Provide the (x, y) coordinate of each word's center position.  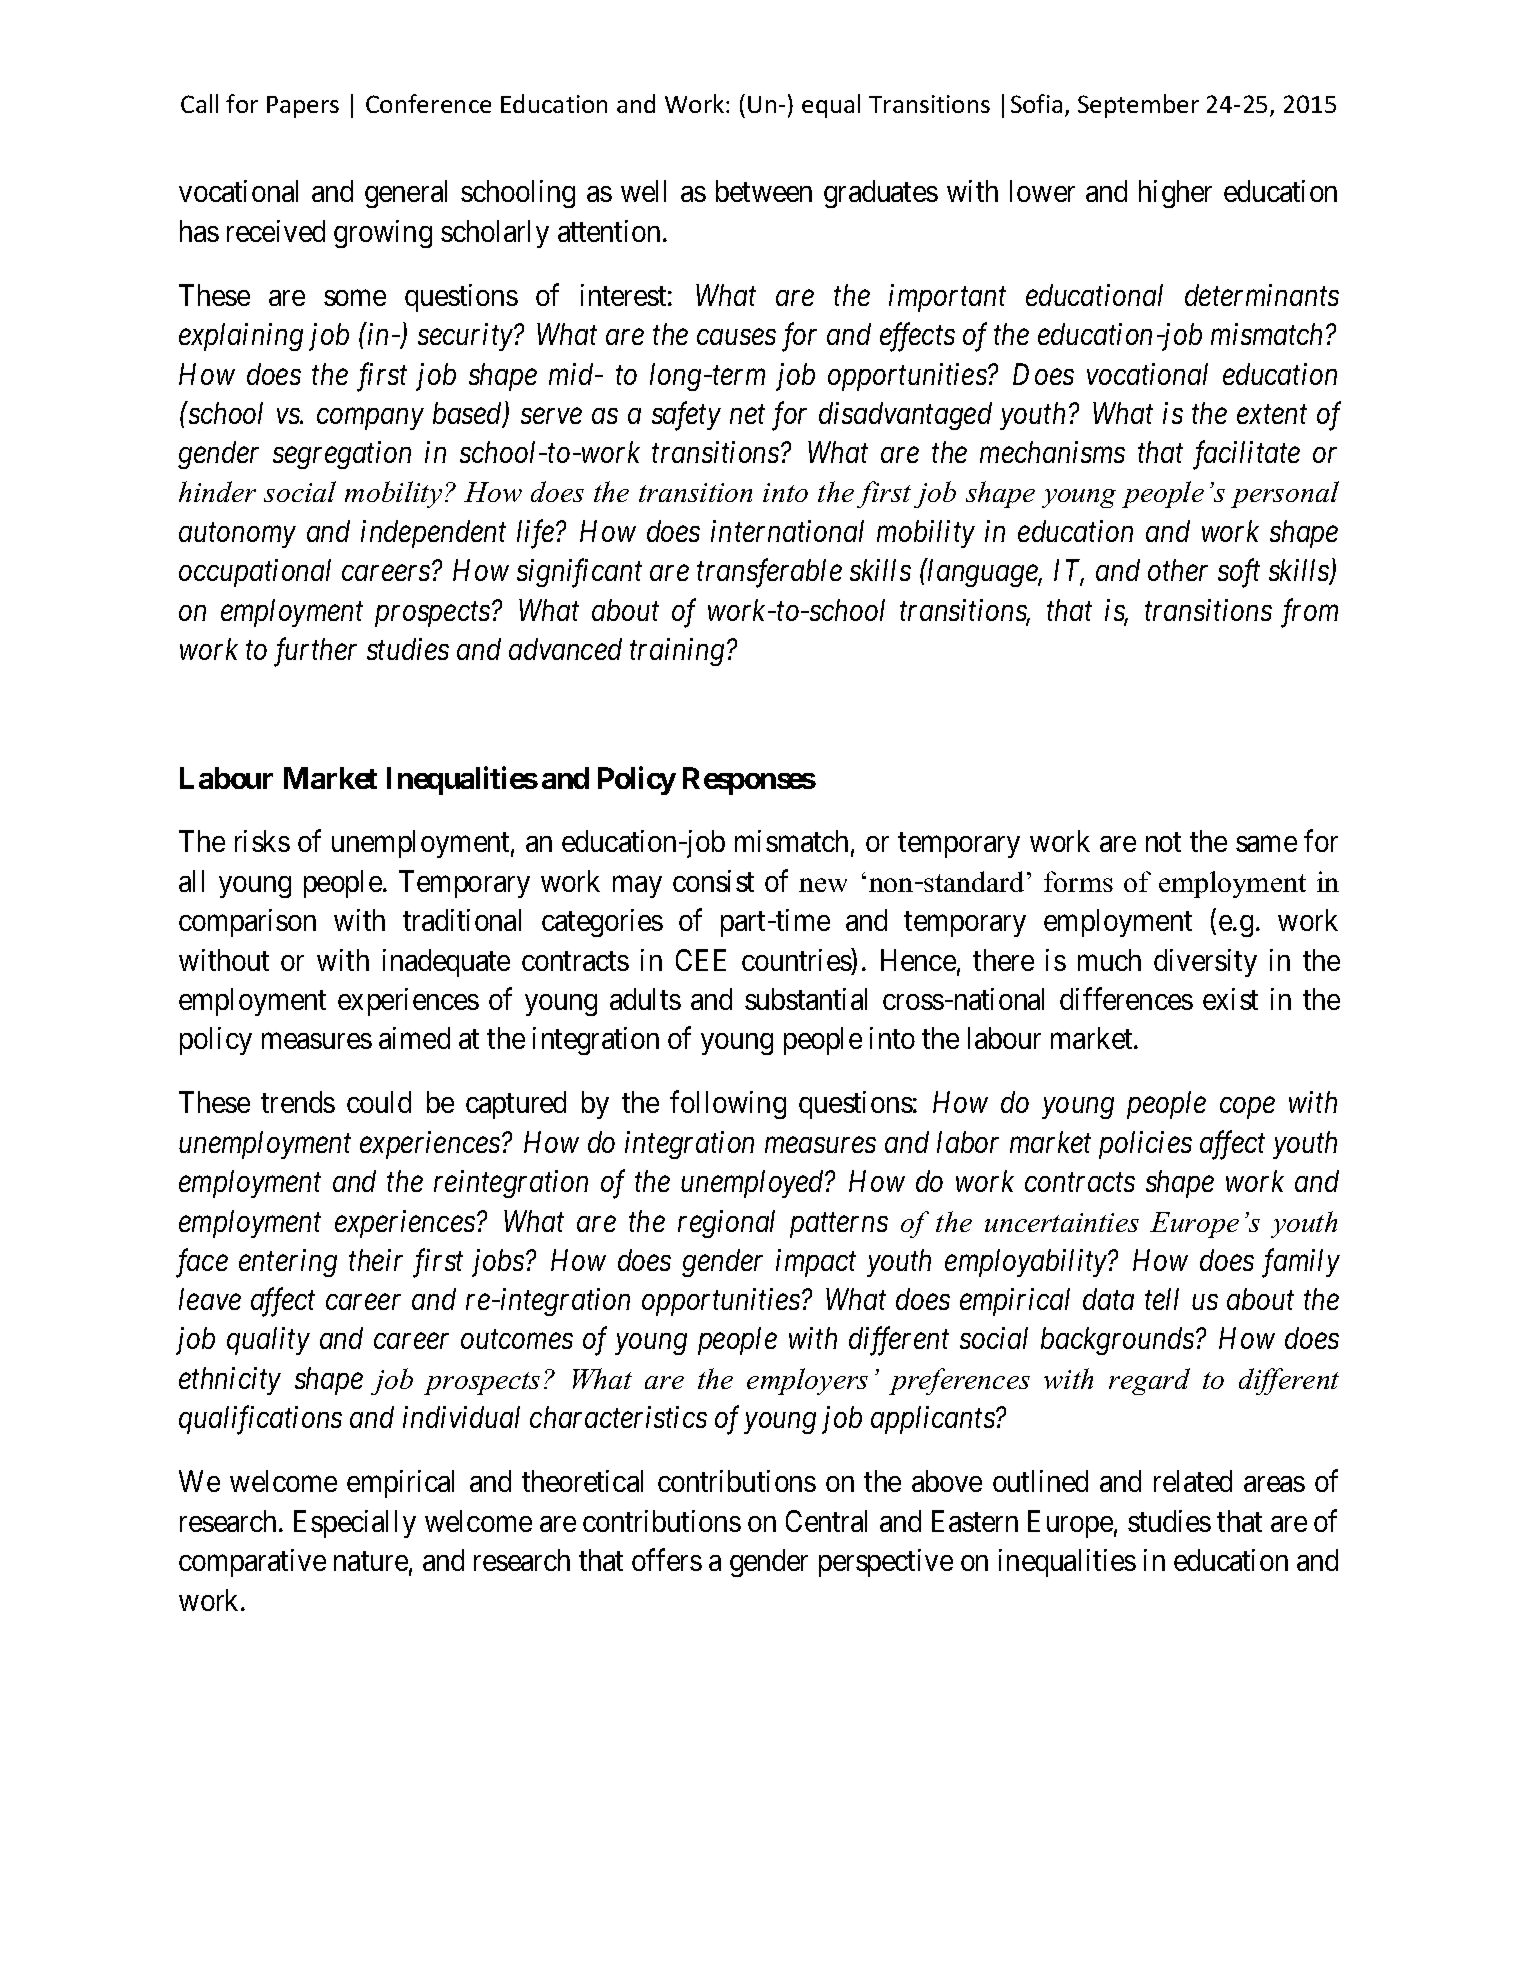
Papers (303, 107)
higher (1175, 194)
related (1193, 1481)
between (764, 191)
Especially (355, 1524)
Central (826, 1521)
